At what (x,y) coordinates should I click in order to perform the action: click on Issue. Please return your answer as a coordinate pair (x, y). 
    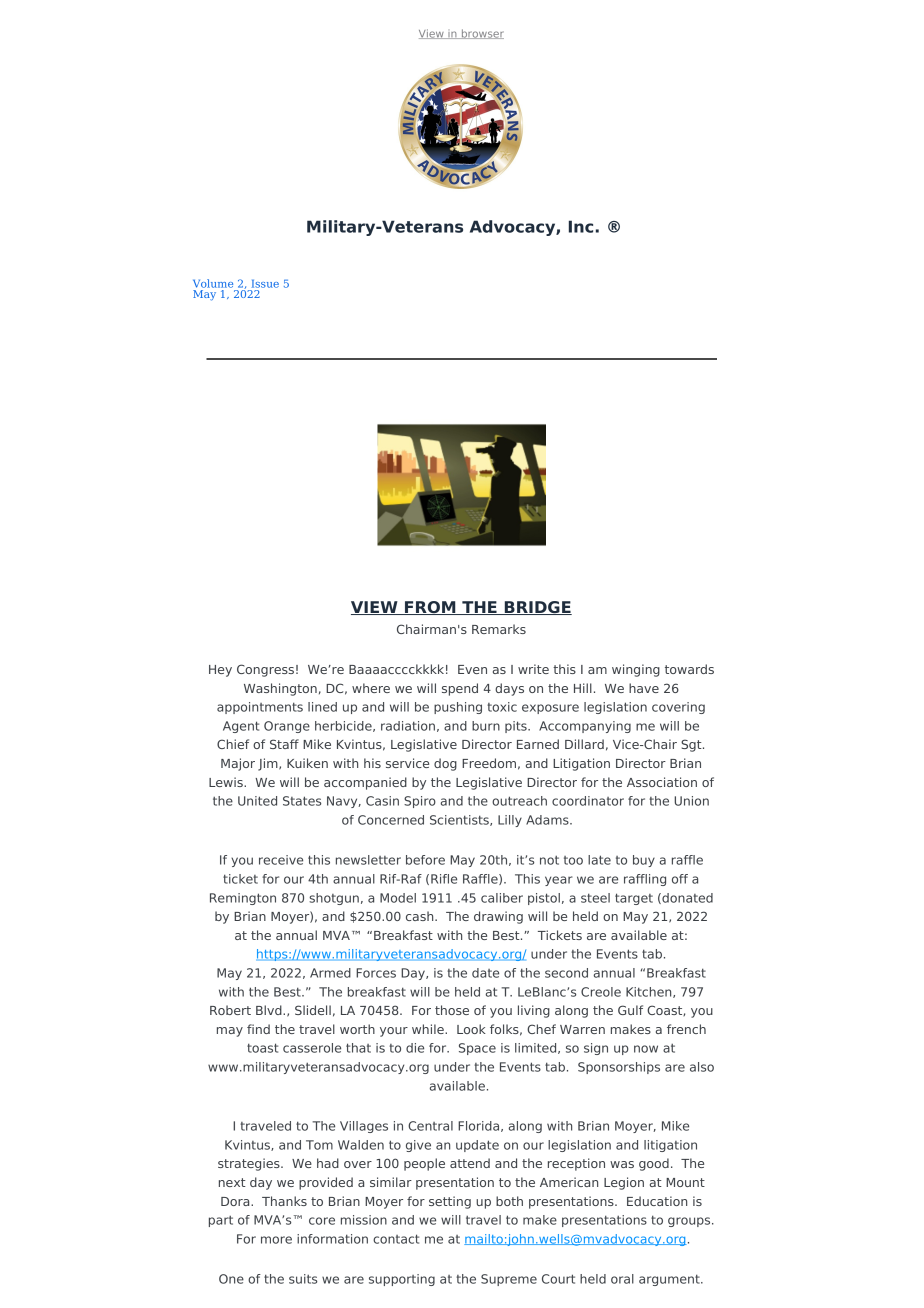
    Looking at the image, I should click on (265, 284).
